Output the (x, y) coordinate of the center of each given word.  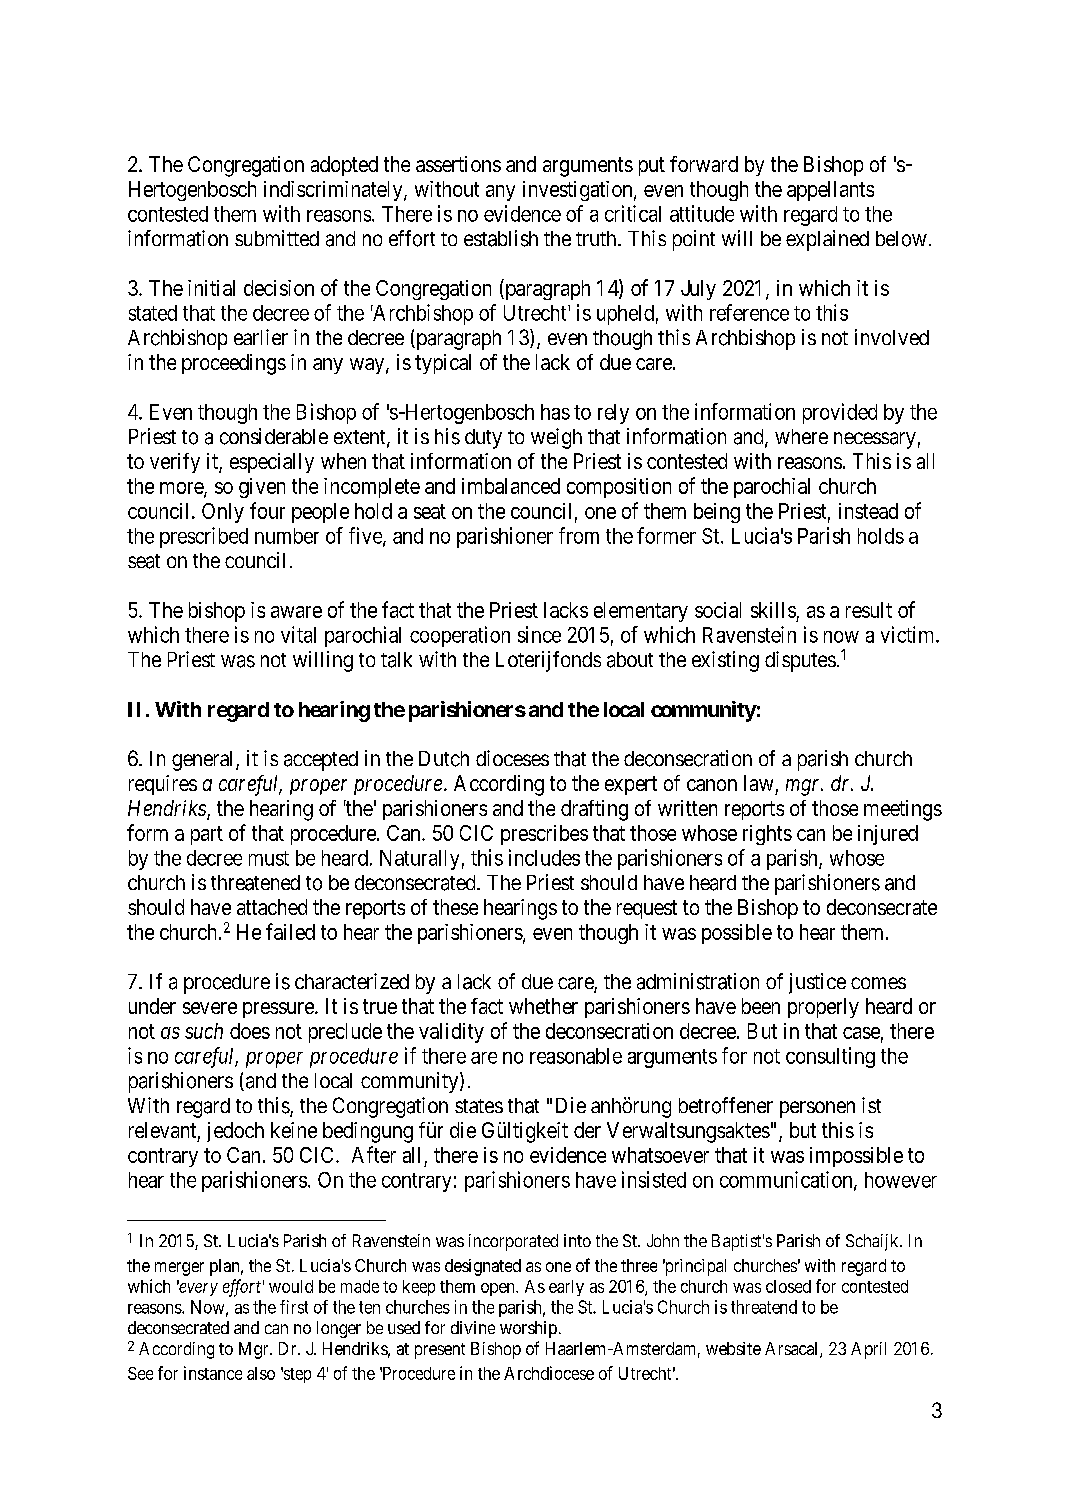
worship (528, 1329)
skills (773, 610)
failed (290, 931)
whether (543, 1006)
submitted (277, 238)
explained (827, 240)
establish (501, 238)
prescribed (204, 537)
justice (817, 983)
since (539, 634)
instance (213, 1373)
